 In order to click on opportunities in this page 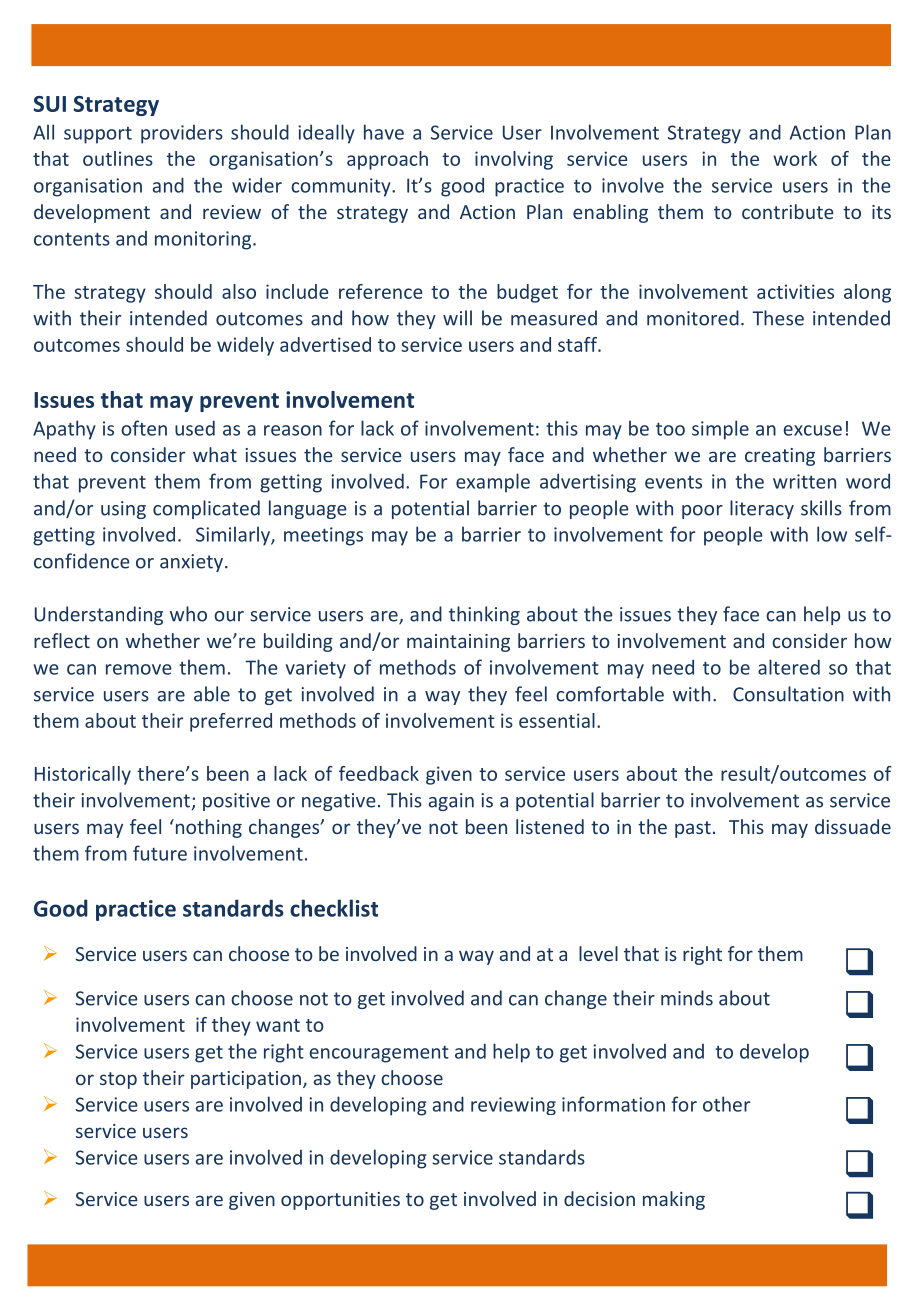, I will do `click(340, 1201)`.
